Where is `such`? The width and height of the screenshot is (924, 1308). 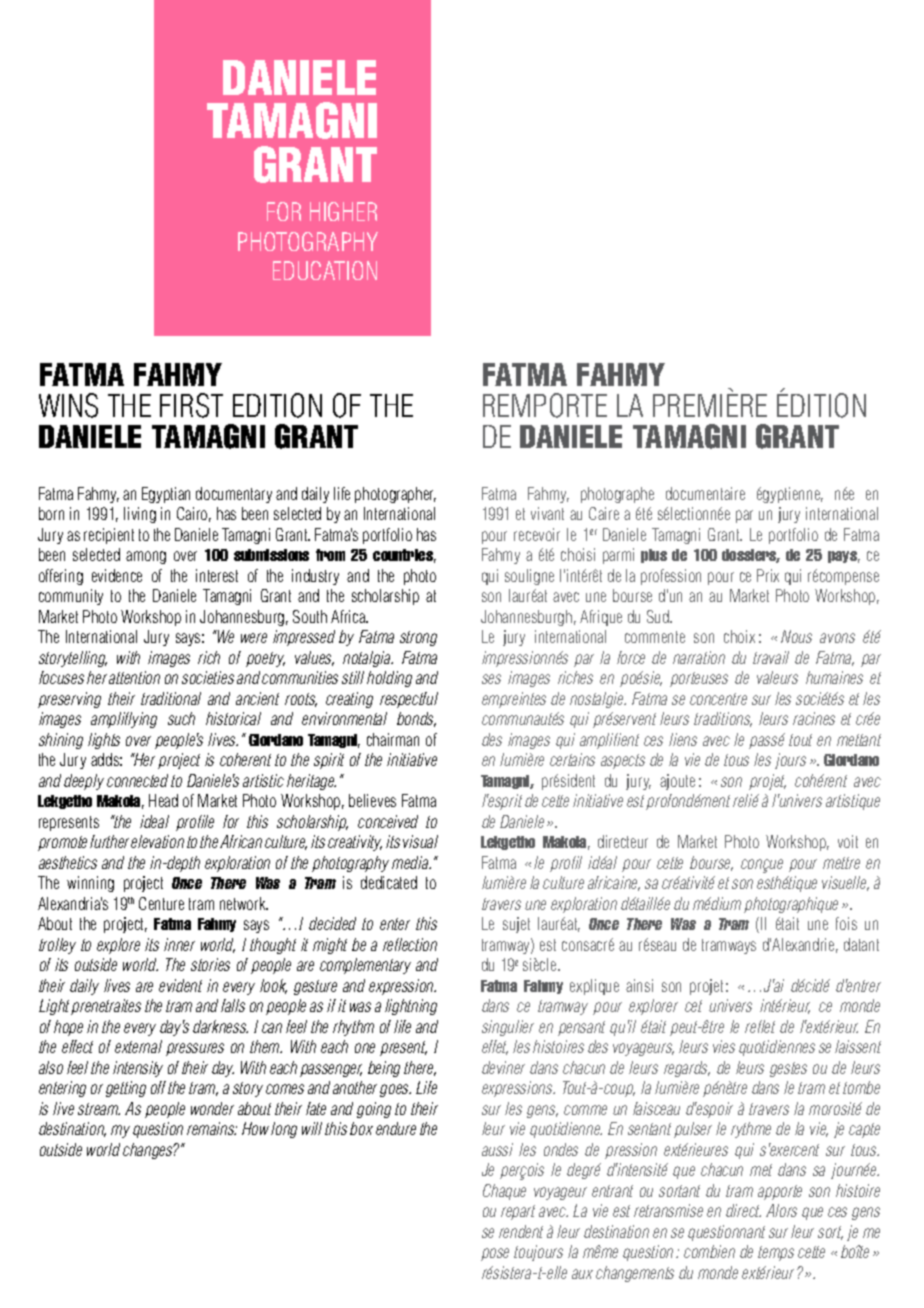
such is located at coordinates (181, 718).
